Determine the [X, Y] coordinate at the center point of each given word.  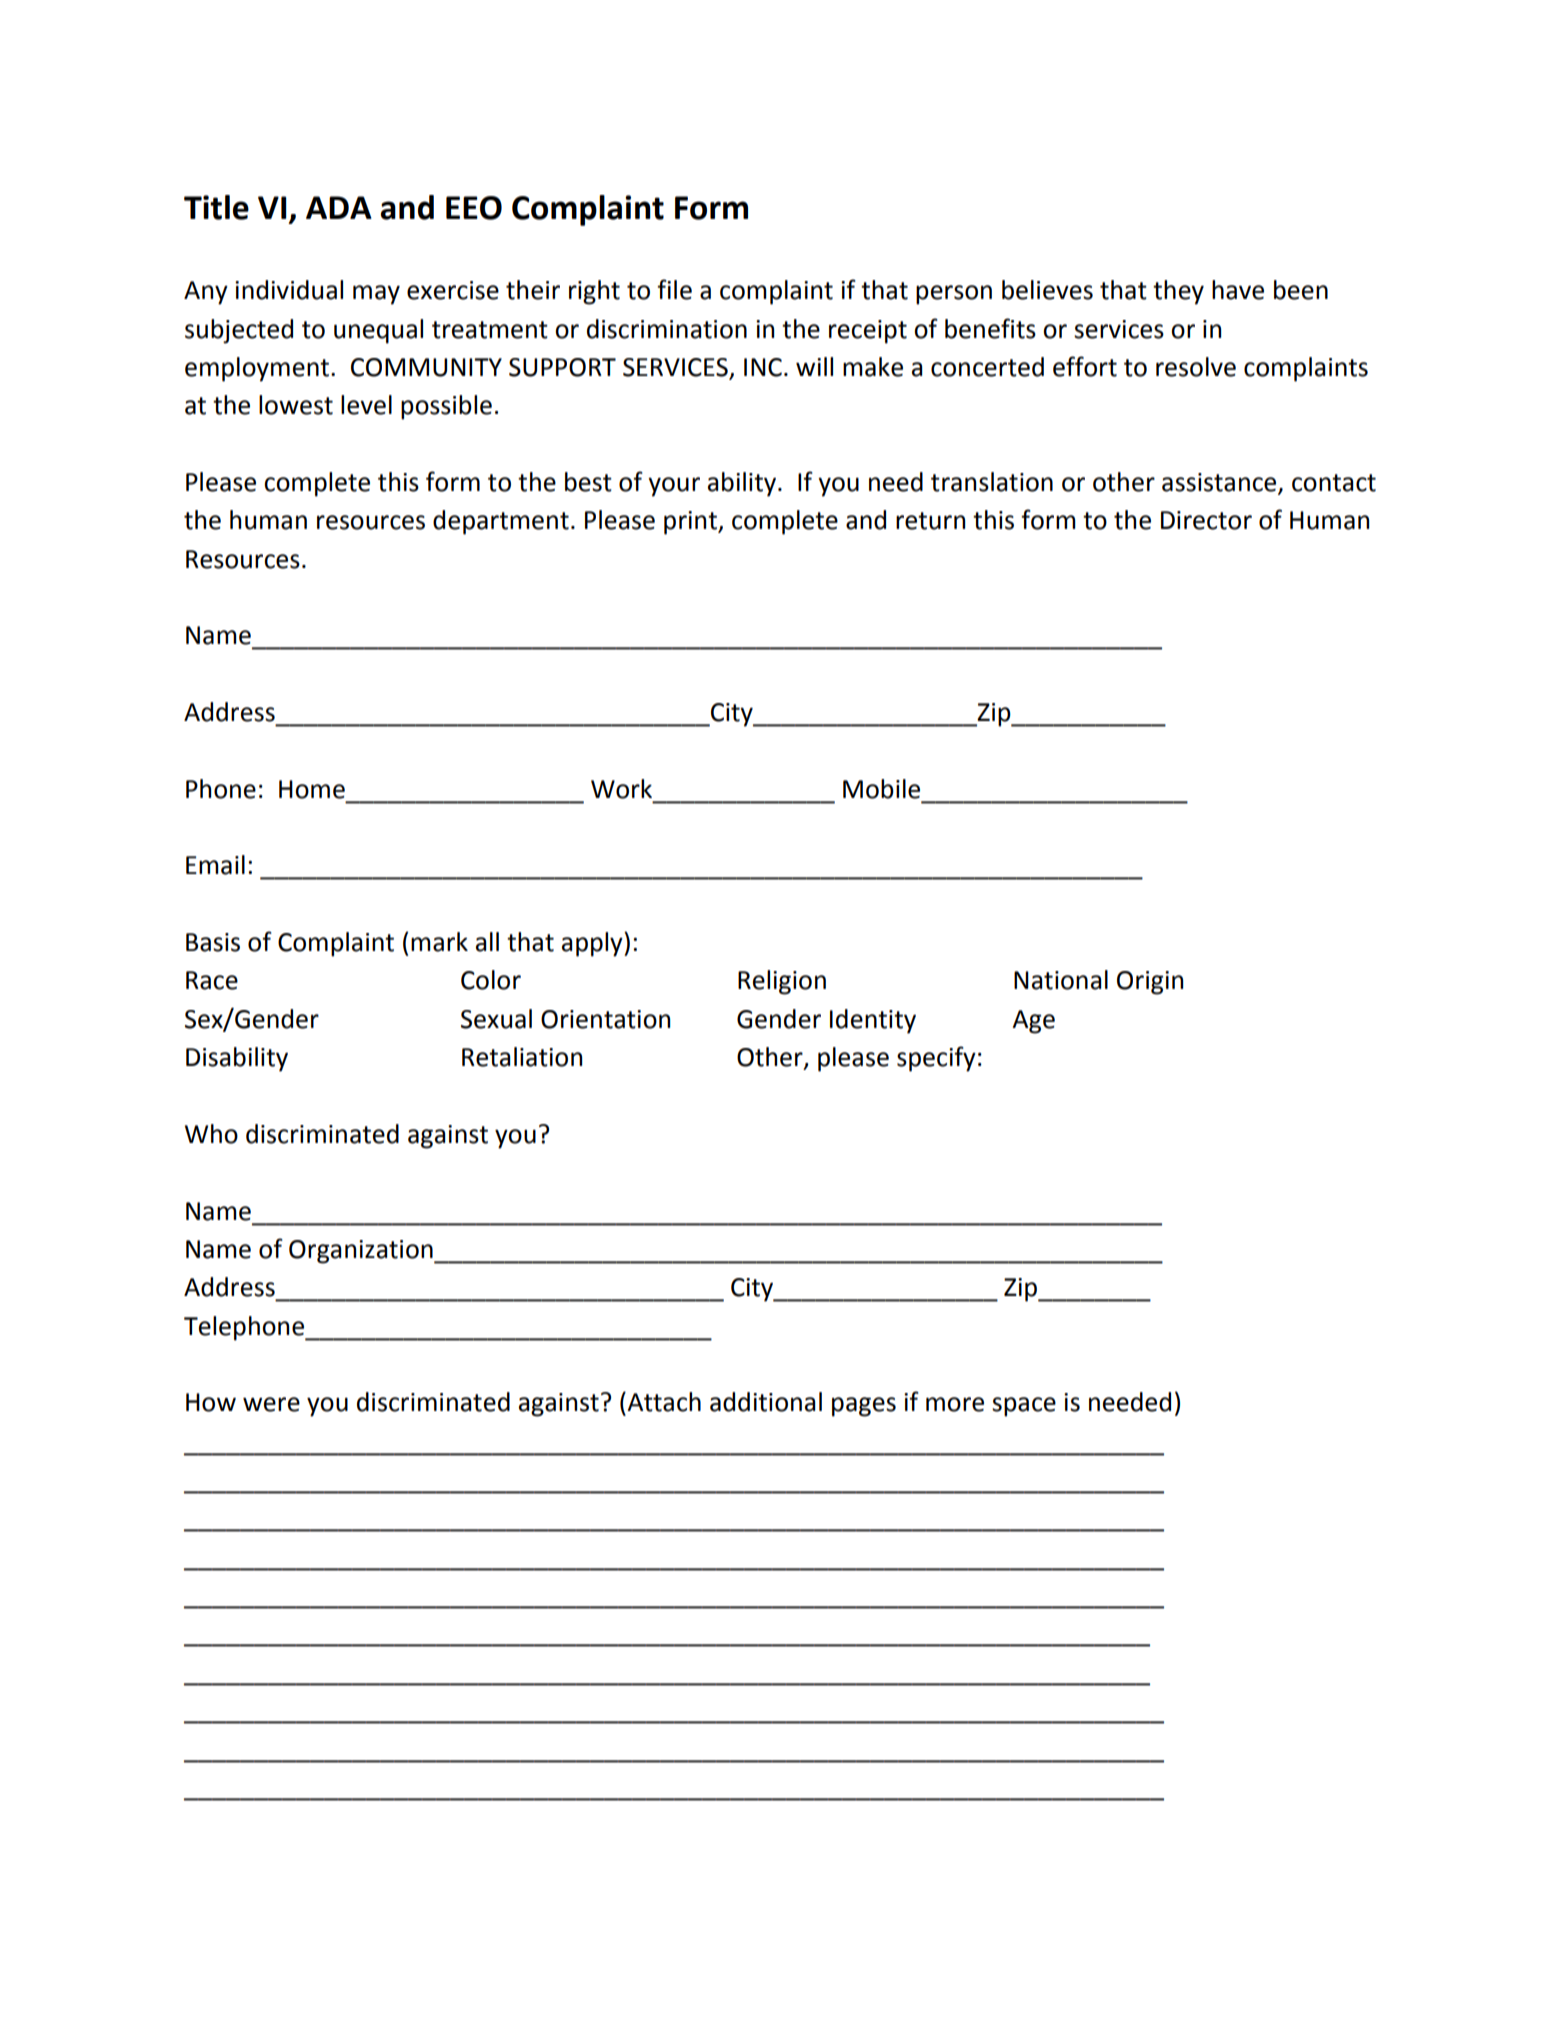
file [674, 289]
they [1178, 292]
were [271, 1404]
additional [766, 1402]
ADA [339, 207]
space [1024, 1407]
